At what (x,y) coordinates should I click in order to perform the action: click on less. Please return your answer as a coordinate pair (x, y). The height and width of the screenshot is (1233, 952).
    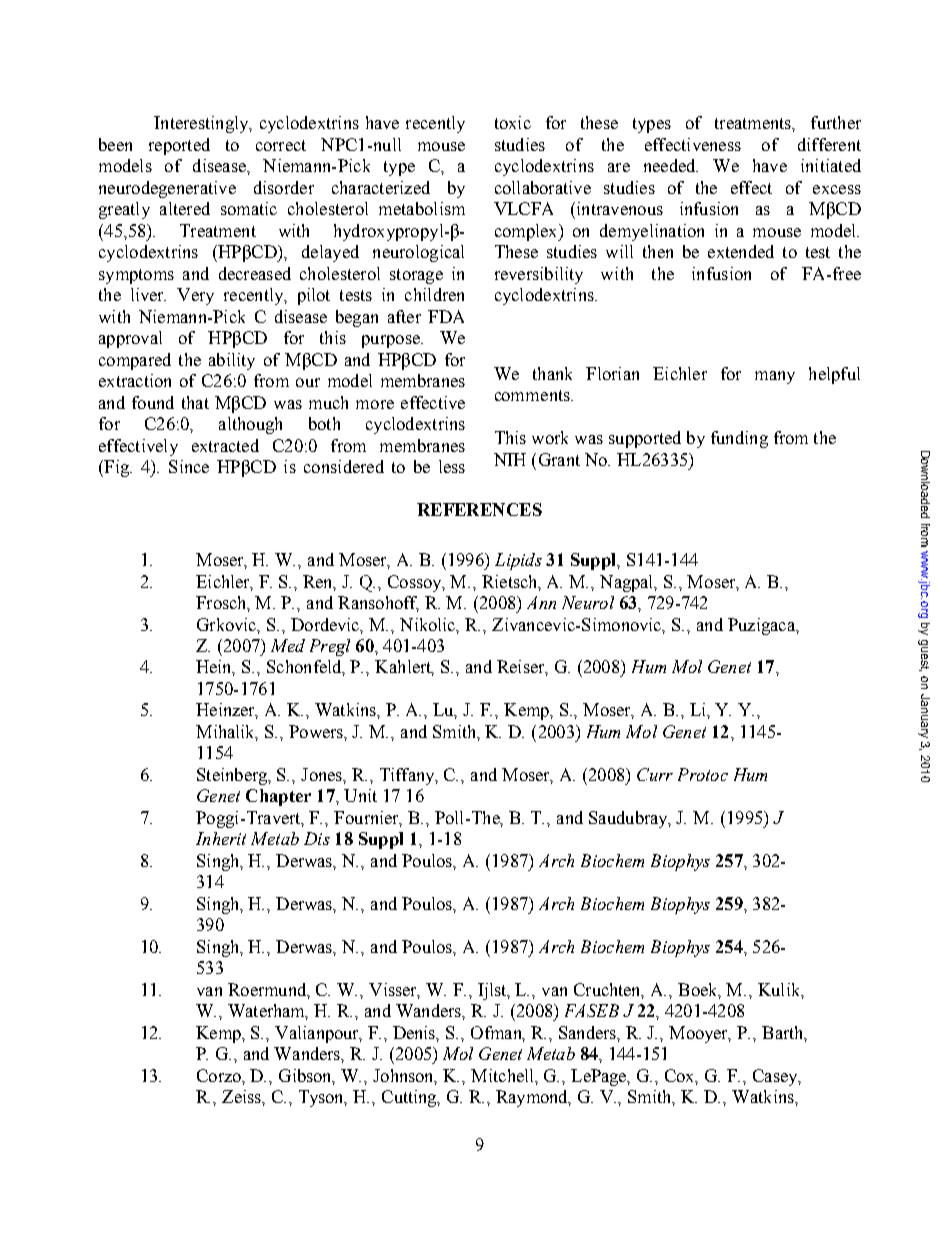
    Looking at the image, I should click on (452, 466).
